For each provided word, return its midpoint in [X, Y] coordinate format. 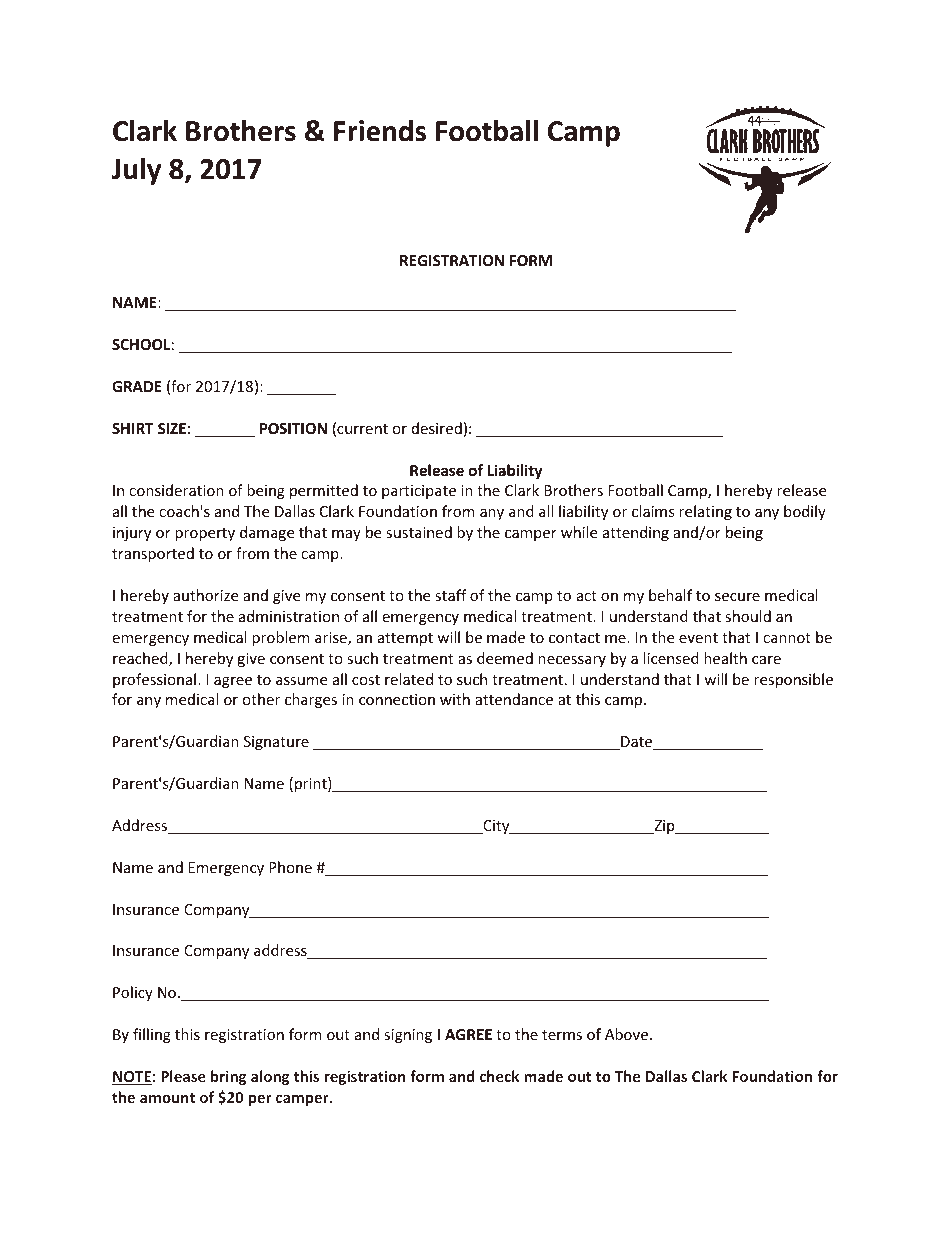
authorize [205, 595]
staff [451, 595]
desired [437, 428]
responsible [793, 680]
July [136, 171]
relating [705, 512]
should [748, 616]
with [455, 699]
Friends [380, 131]
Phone [290, 867]
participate [419, 492]
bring [228, 1077]
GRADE [137, 386]
